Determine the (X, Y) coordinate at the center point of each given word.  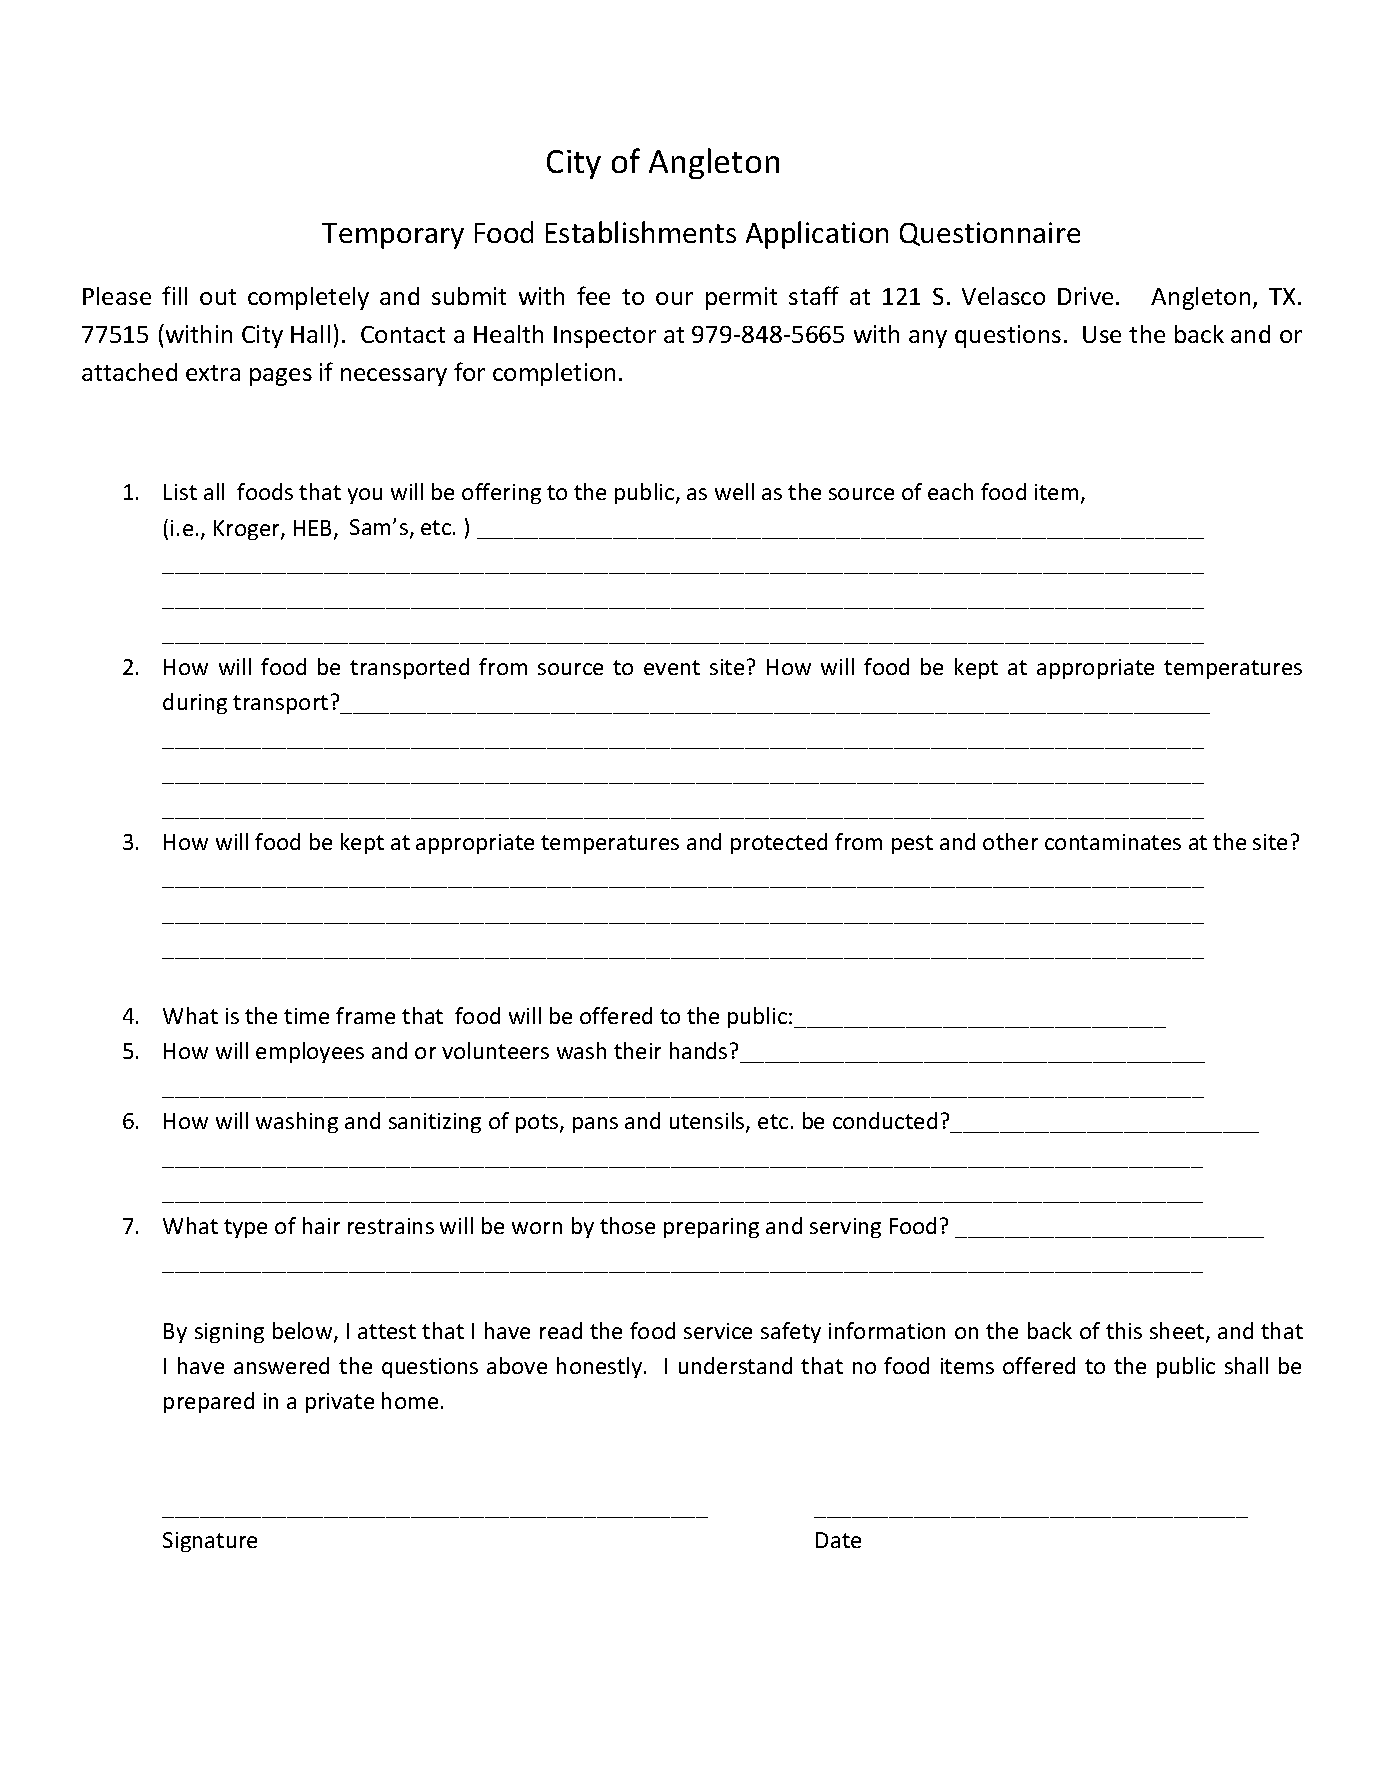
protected (779, 843)
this (1124, 1330)
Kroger (248, 530)
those (627, 1225)
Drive (1085, 296)
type (245, 1228)
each (950, 491)
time (306, 1016)
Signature (210, 1542)
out (218, 297)
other (1010, 841)
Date (838, 1540)
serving (845, 1228)
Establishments (641, 232)
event (672, 667)
